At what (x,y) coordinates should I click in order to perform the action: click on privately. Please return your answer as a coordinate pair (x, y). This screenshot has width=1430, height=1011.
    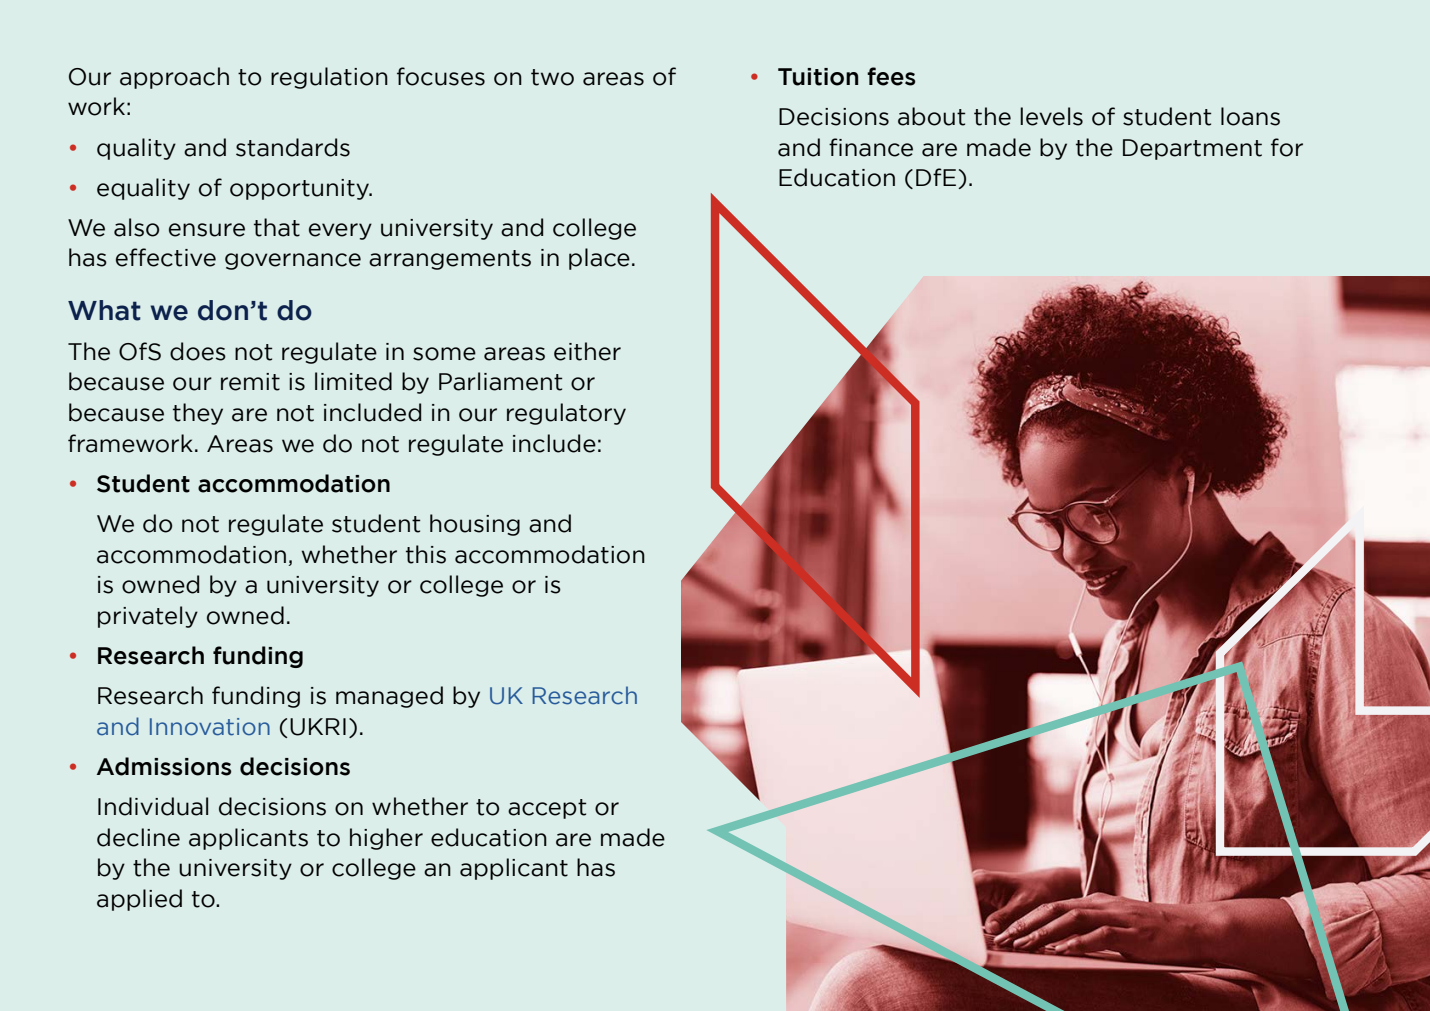
    Looking at the image, I should click on (148, 617).
